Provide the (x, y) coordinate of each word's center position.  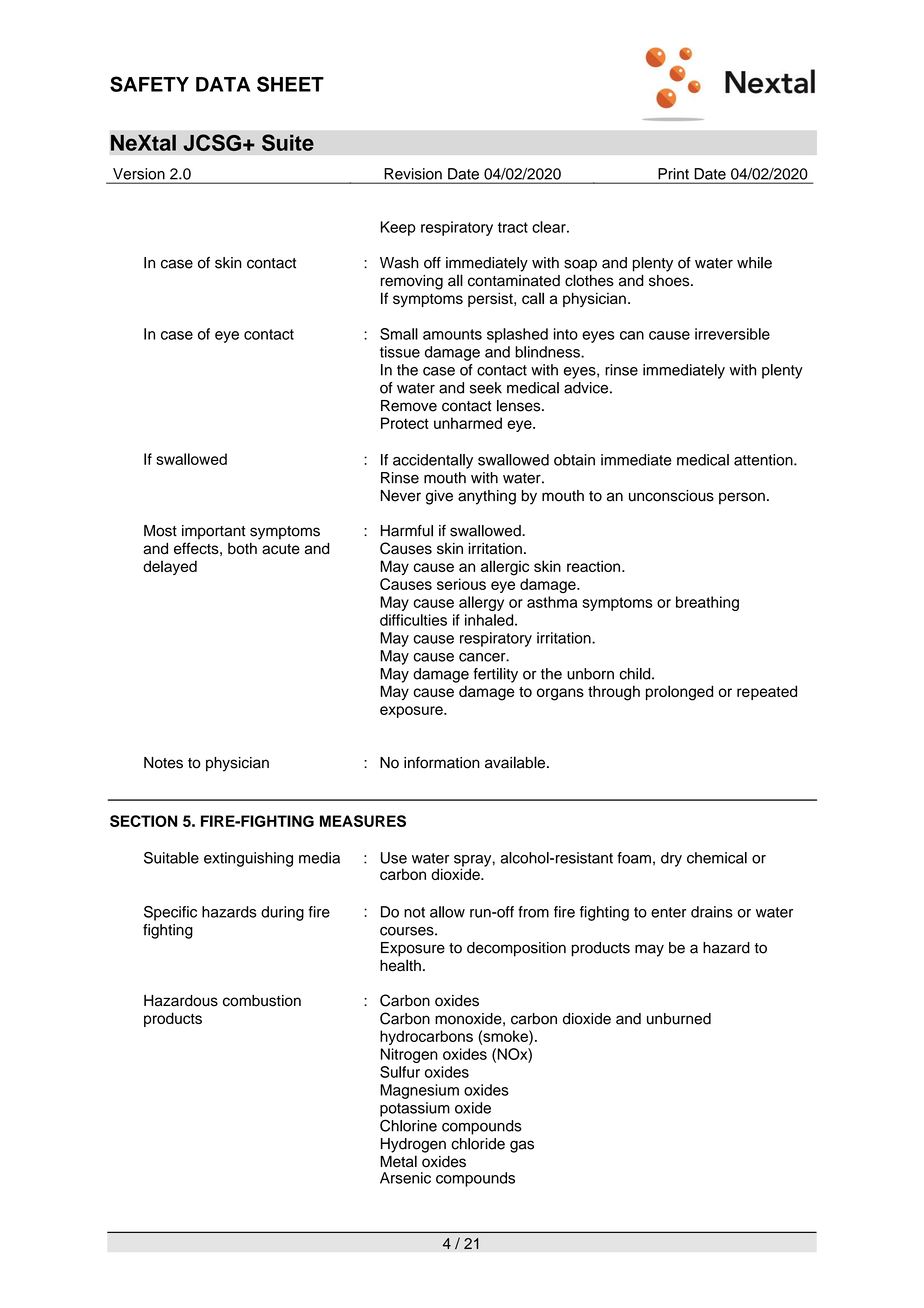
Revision (413, 174)
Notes (163, 763)
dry (671, 859)
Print (674, 173)
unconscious (671, 496)
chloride (478, 1144)
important (214, 532)
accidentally (433, 461)
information (442, 762)
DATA (223, 84)
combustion (262, 1001)
